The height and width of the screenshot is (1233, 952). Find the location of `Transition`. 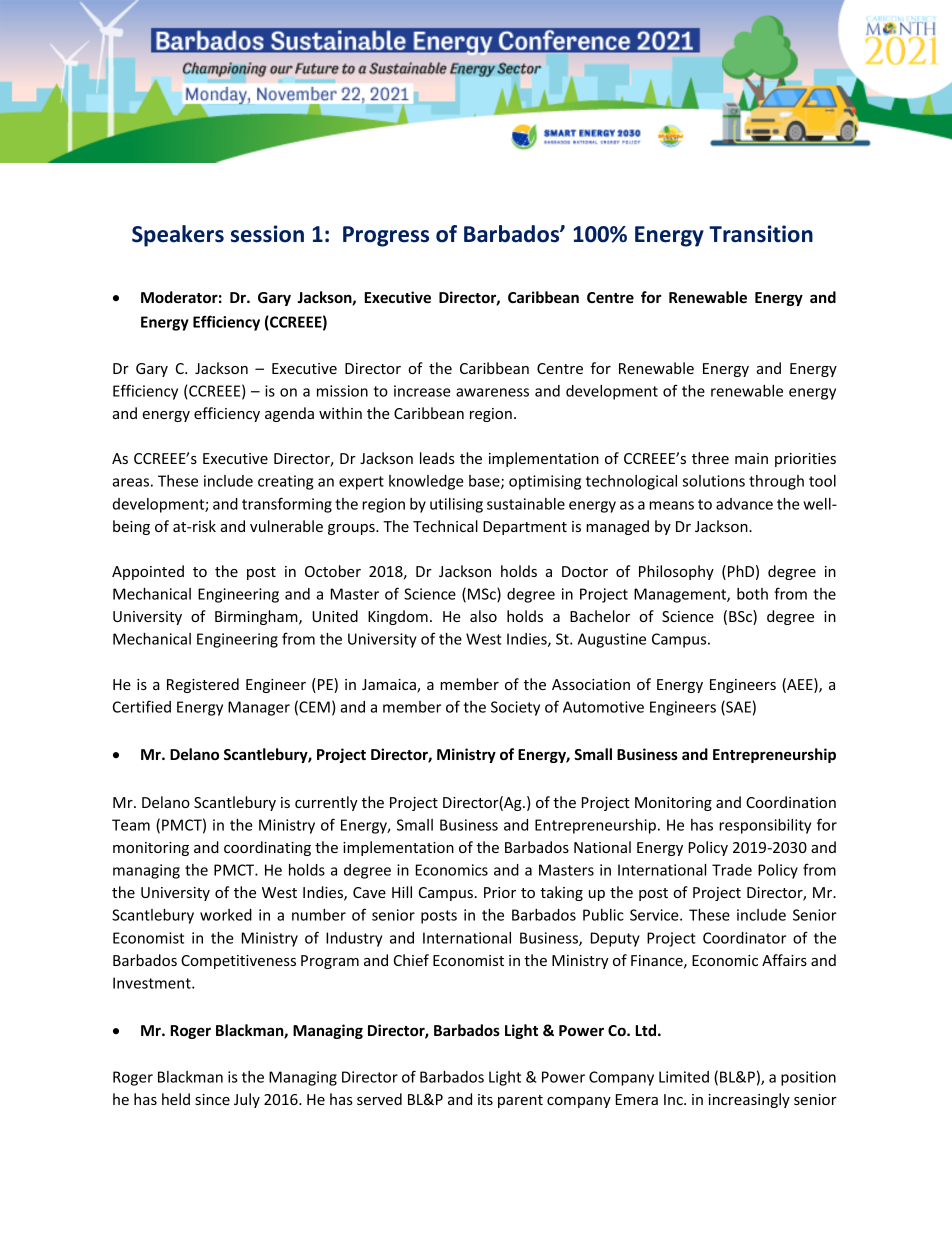

Transition is located at coordinates (761, 234).
